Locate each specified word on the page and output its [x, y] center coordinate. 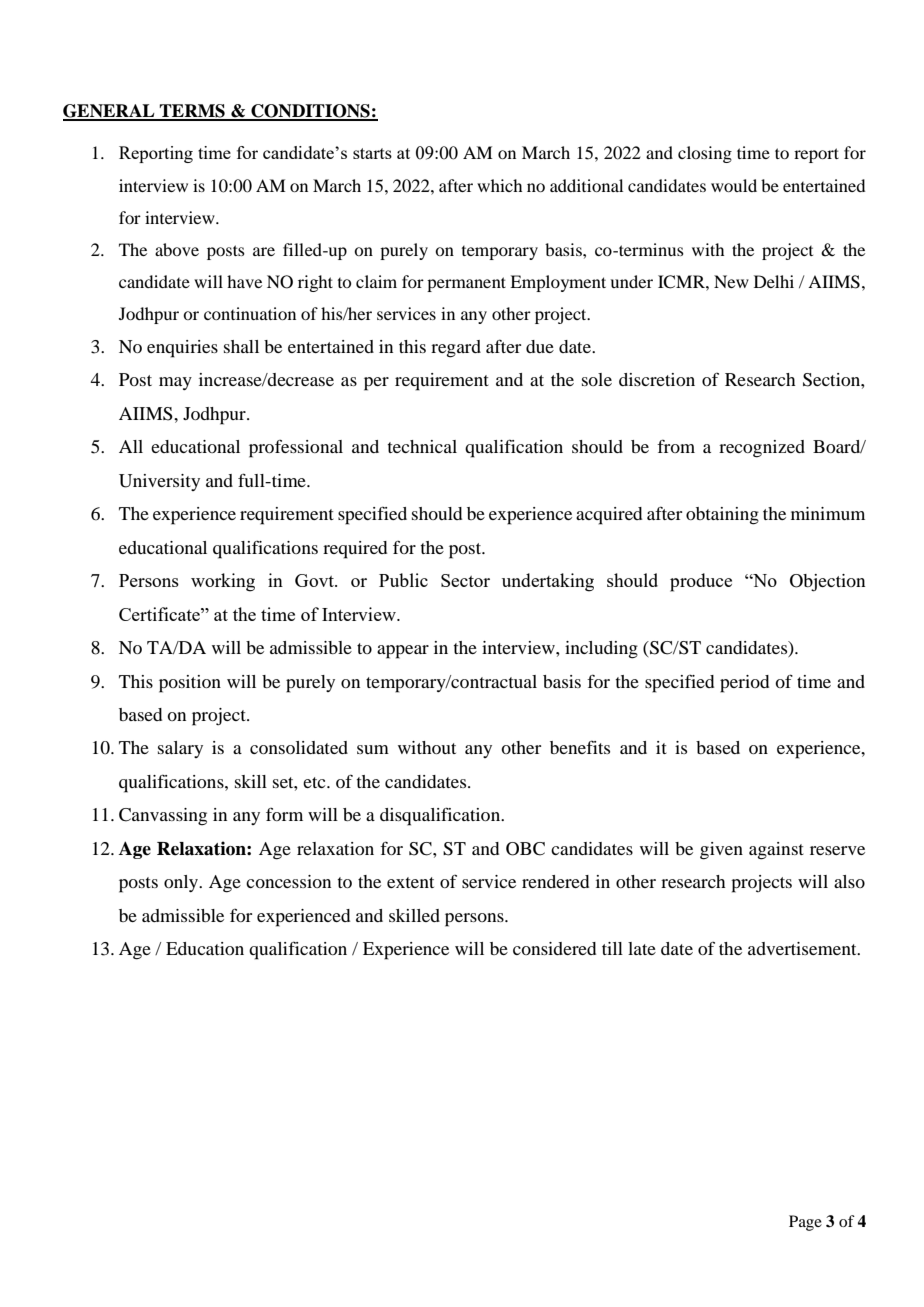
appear [403, 652]
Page [805, 1223]
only [182, 883]
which [499, 185]
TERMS [192, 112]
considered [554, 948]
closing [705, 154]
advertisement [803, 948]
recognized [762, 449]
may [175, 383]
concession [288, 881]
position [190, 684]
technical [422, 446]
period [744, 684]
